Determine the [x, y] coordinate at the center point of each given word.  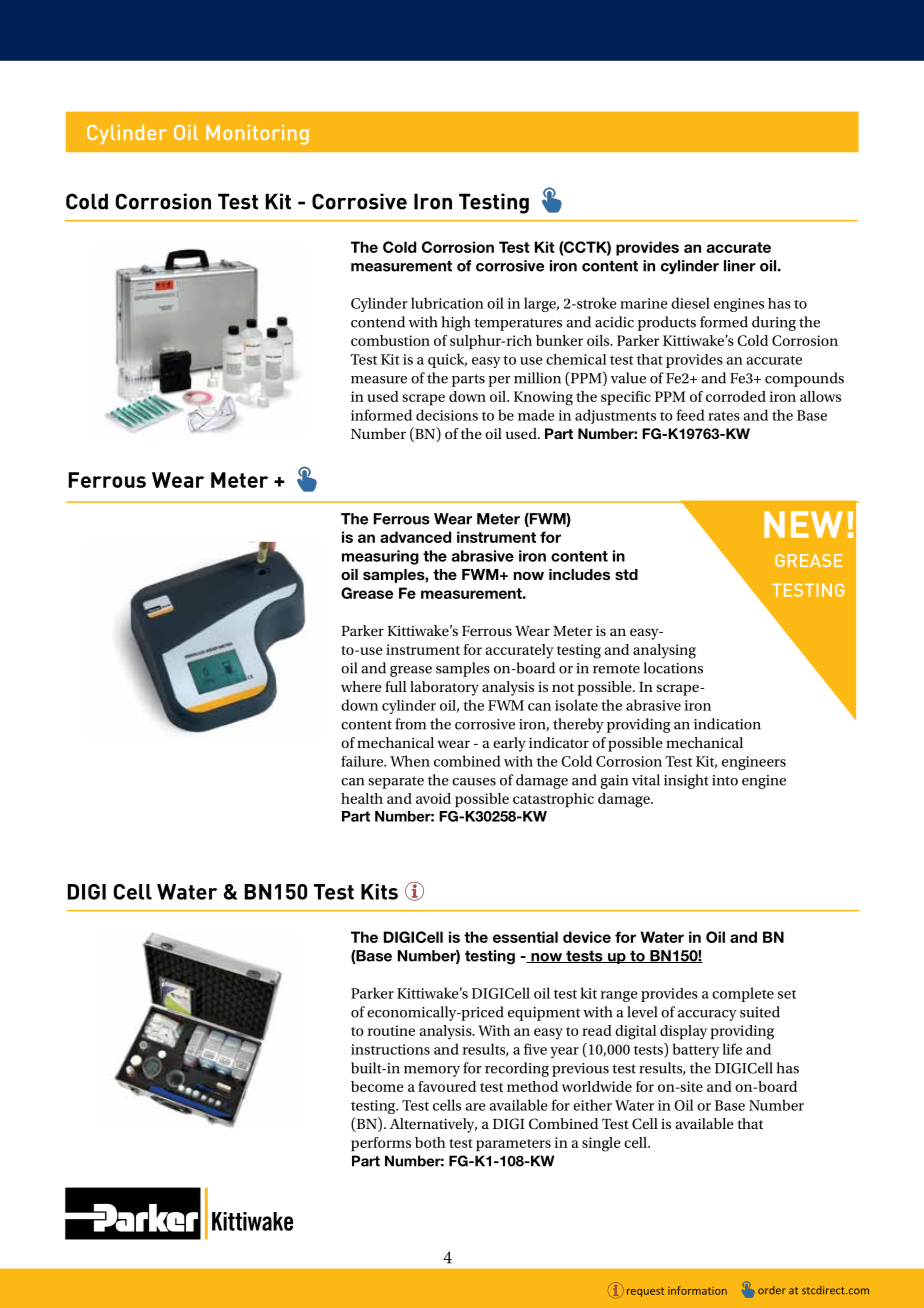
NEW [803, 524]
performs [381, 1144]
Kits [379, 892]
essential [525, 937]
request [645, 1292]
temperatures [518, 324]
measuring [380, 557]
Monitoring [257, 135]
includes [579, 575]
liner [740, 266]
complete [743, 994]
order [772, 1290]
